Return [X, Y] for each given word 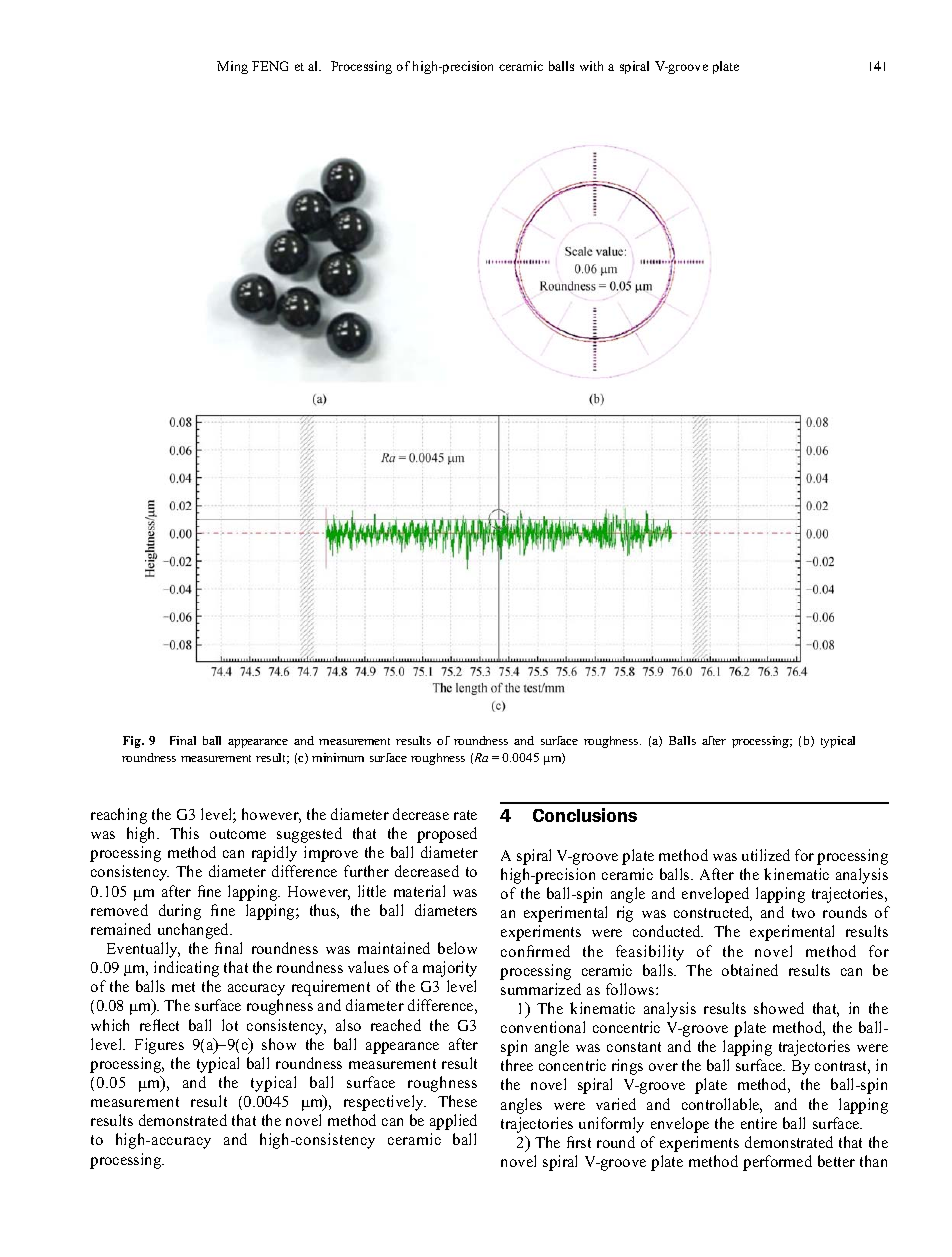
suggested [309, 835]
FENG [270, 66]
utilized [766, 855]
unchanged [195, 931]
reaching [119, 816]
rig [625, 914]
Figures [159, 1046]
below [457, 948]
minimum [338, 757]
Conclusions [585, 815]
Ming [232, 67]
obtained [750, 970]
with [591, 66]
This [184, 833]
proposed [447, 835]
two [803, 913]
